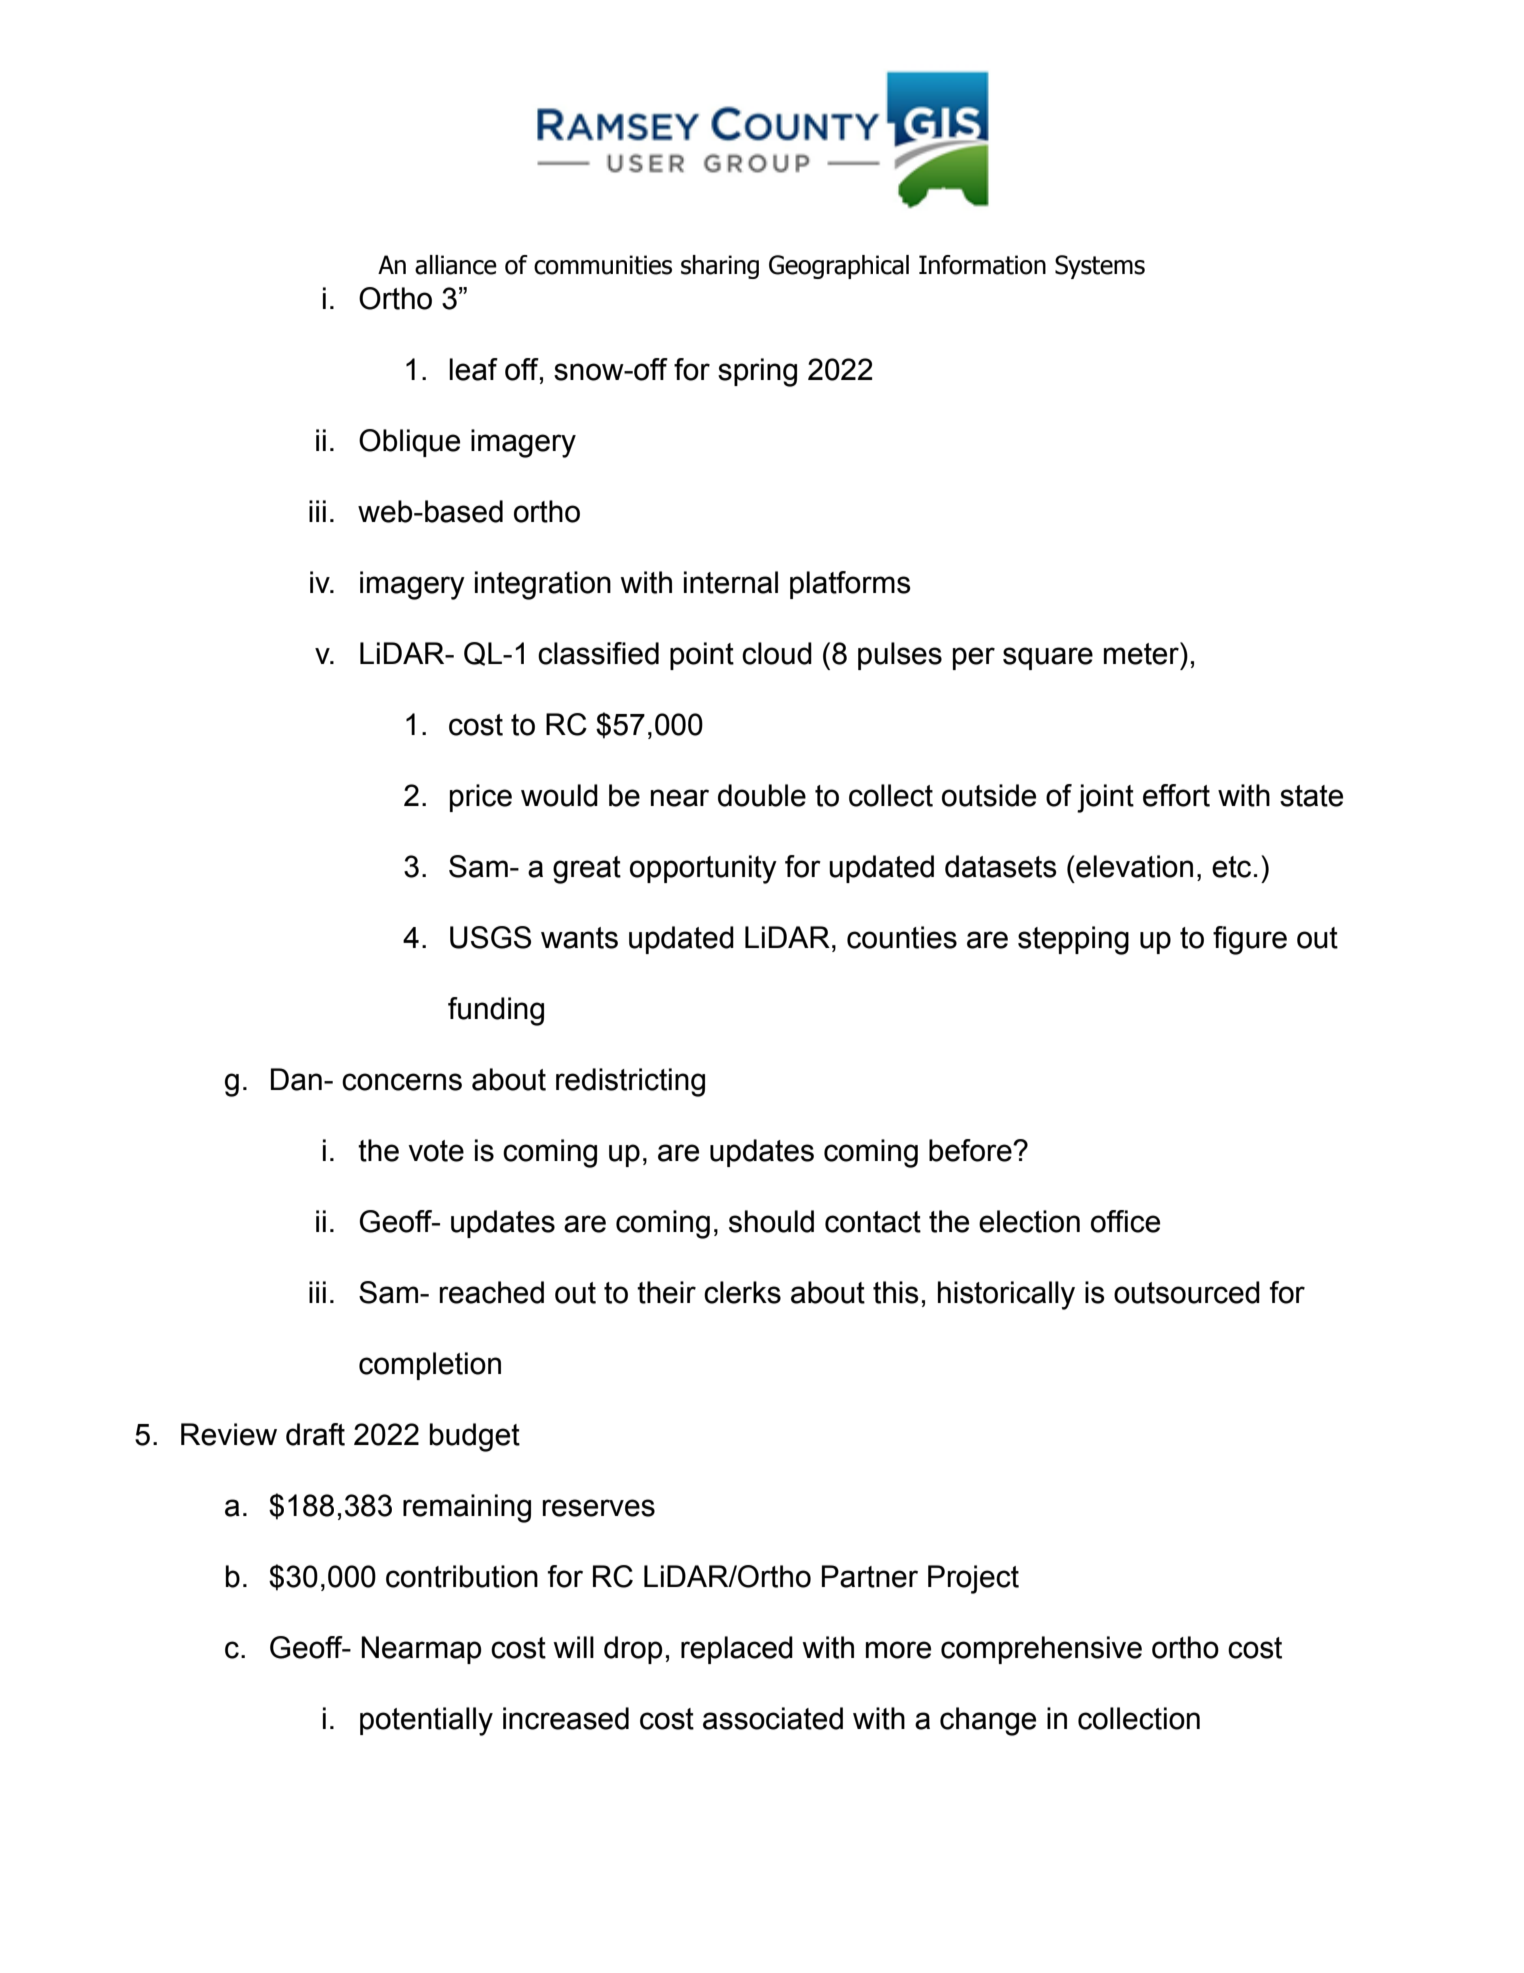 Image resolution: width=1524 pixels, height=1973 pixels. What do you see at coordinates (496, 1011) in the screenshot?
I see `funding` at bounding box center [496, 1011].
